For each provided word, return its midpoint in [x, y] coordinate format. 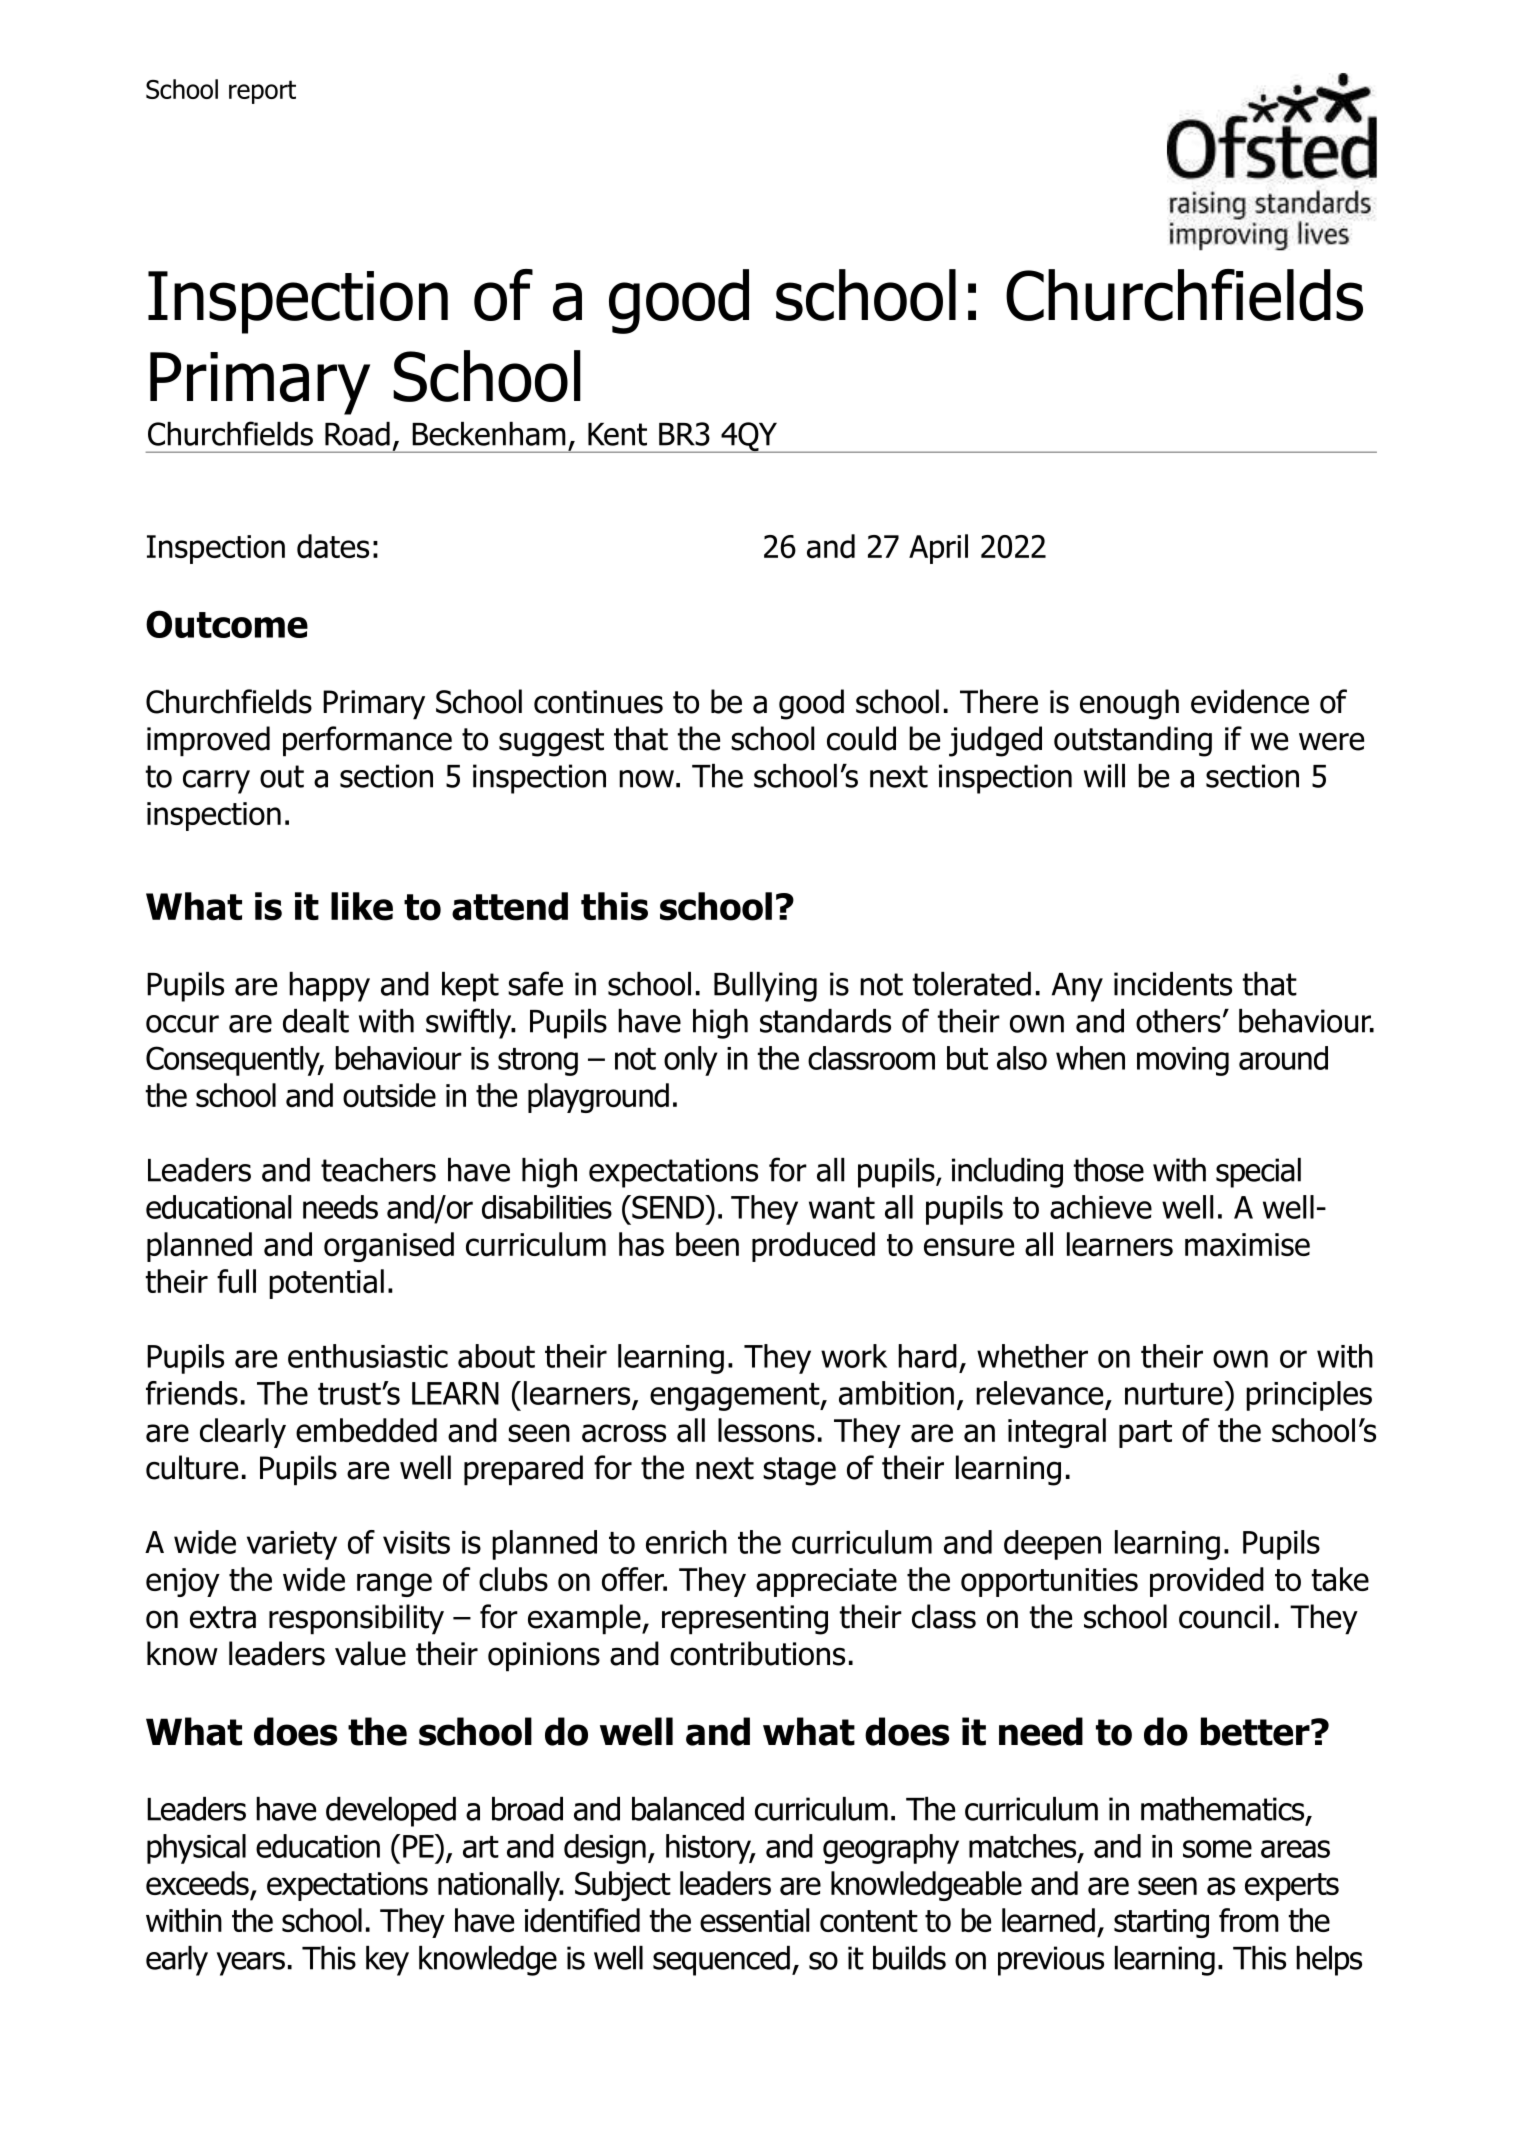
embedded [366, 1430]
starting [1161, 1923]
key [387, 1961]
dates [333, 546]
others [1178, 1021]
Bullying [765, 987]
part [1145, 1434]
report [262, 92]
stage [799, 1471]
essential [754, 1920]
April [938, 549]
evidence [1250, 701]
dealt [316, 1021]
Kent [617, 434]
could [861, 738]
